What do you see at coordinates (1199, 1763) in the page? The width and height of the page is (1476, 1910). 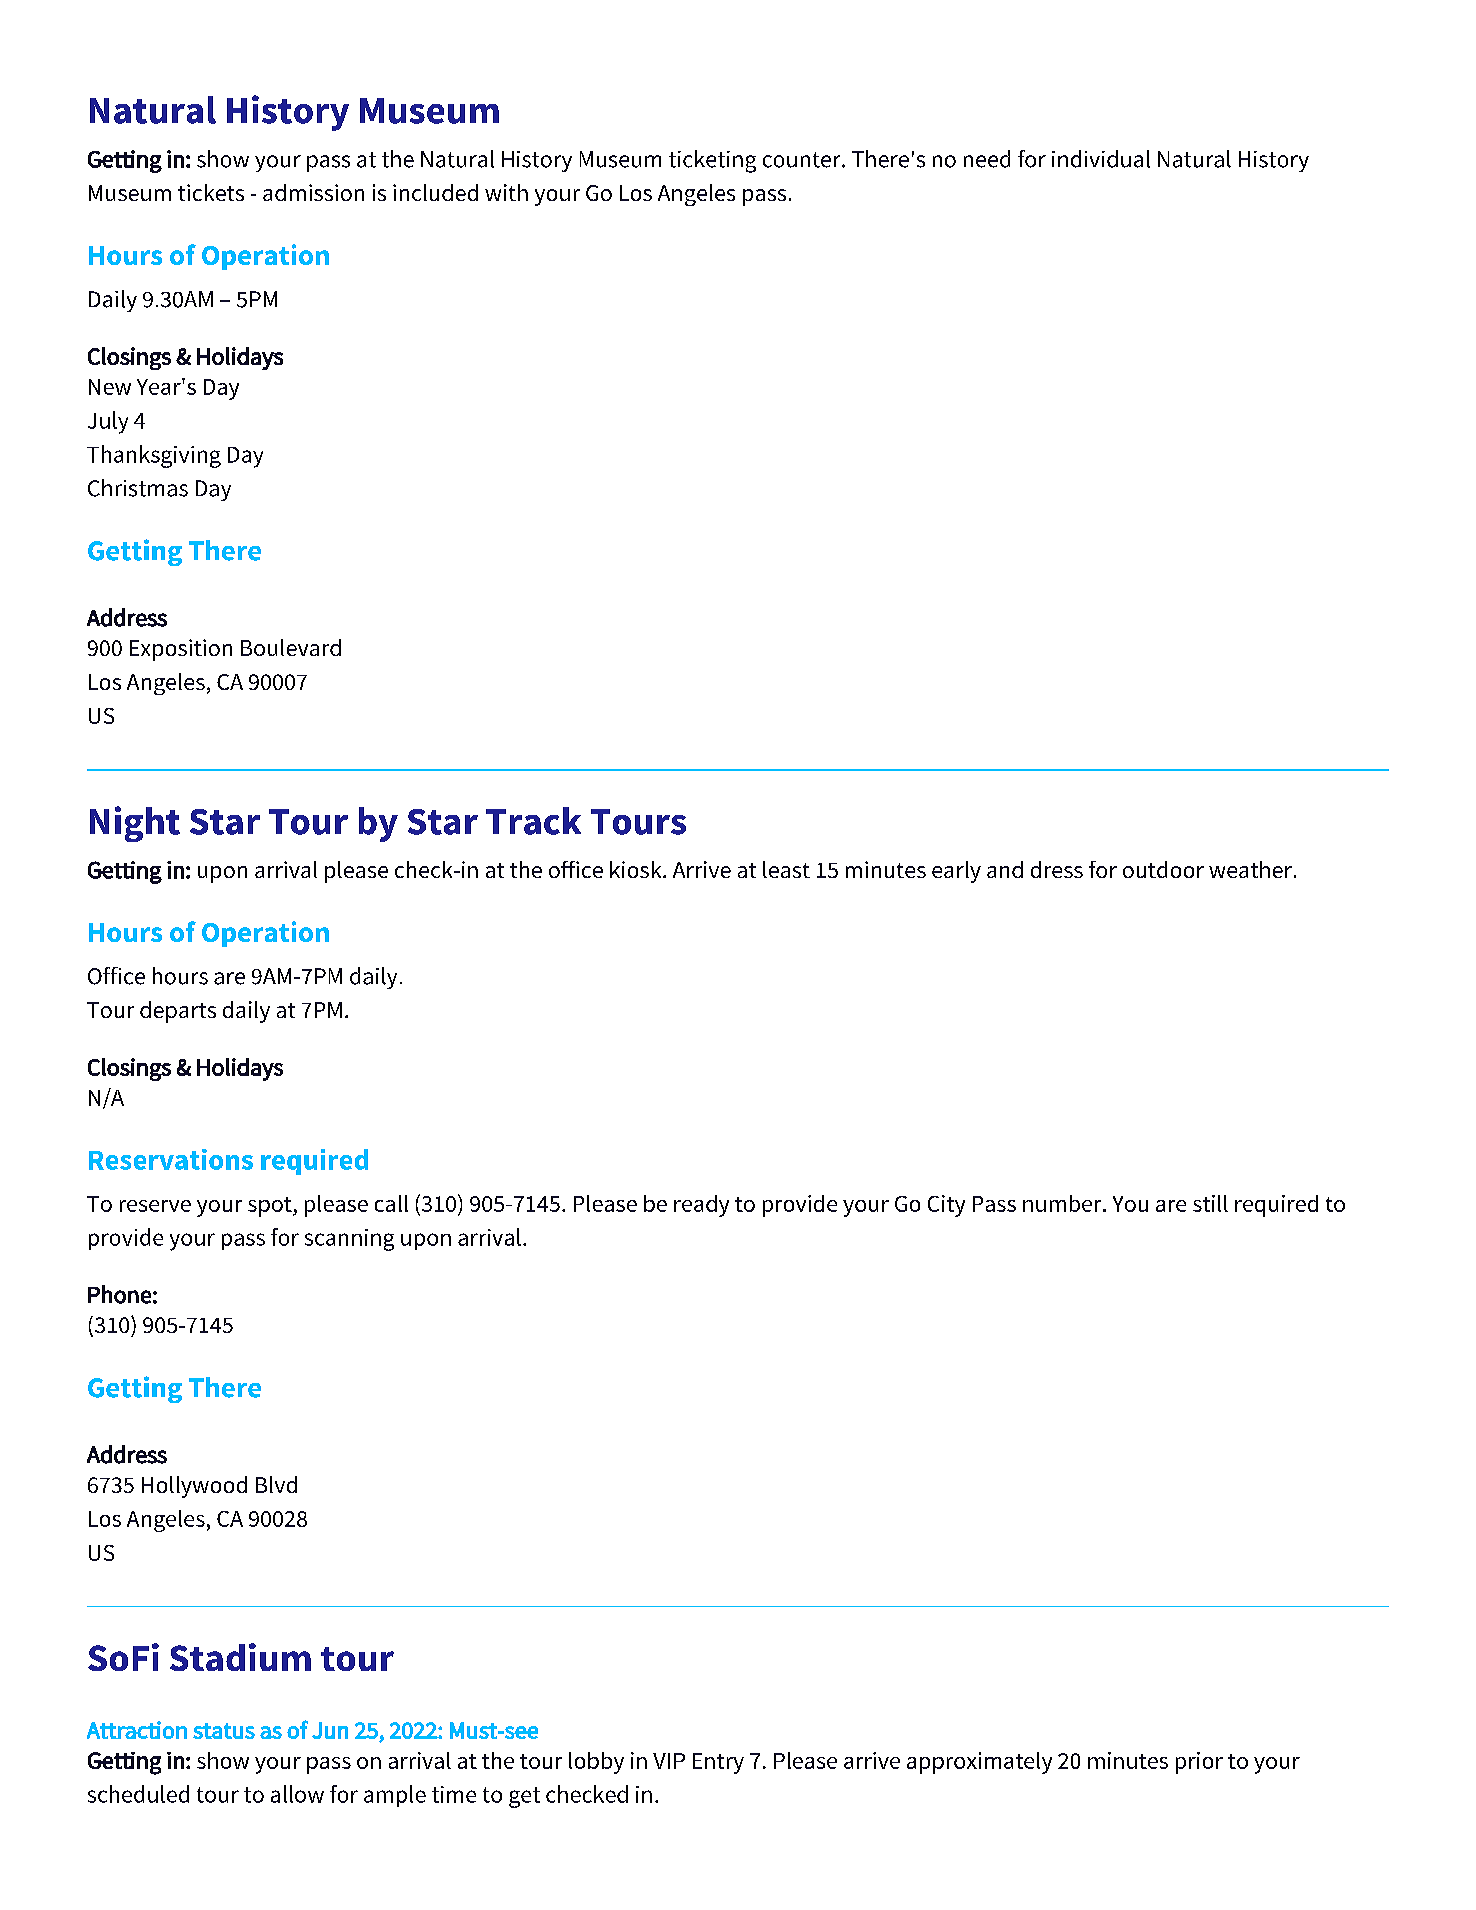 I see `prior` at bounding box center [1199, 1763].
